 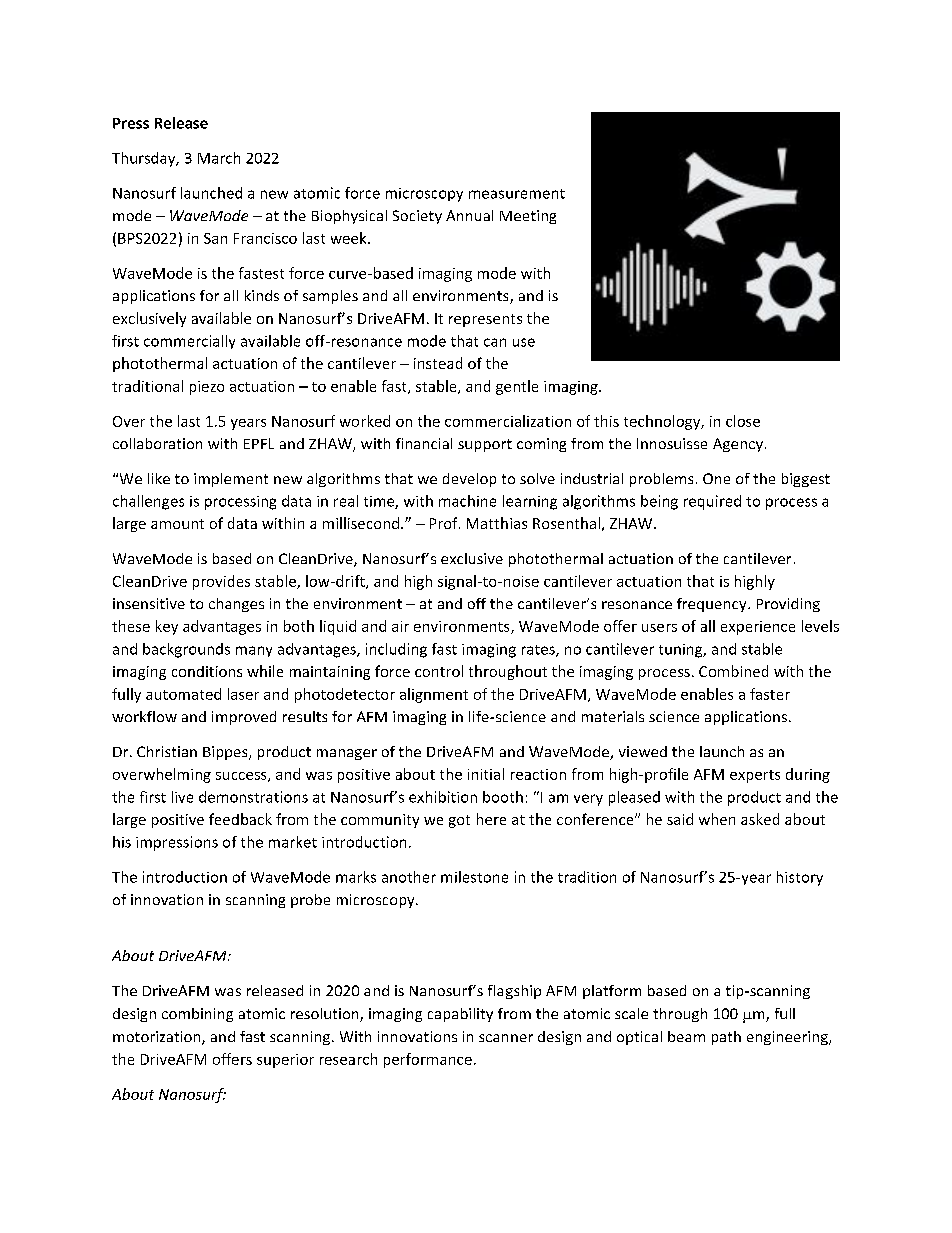 I want to click on initial, so click(x=486, y=774).
